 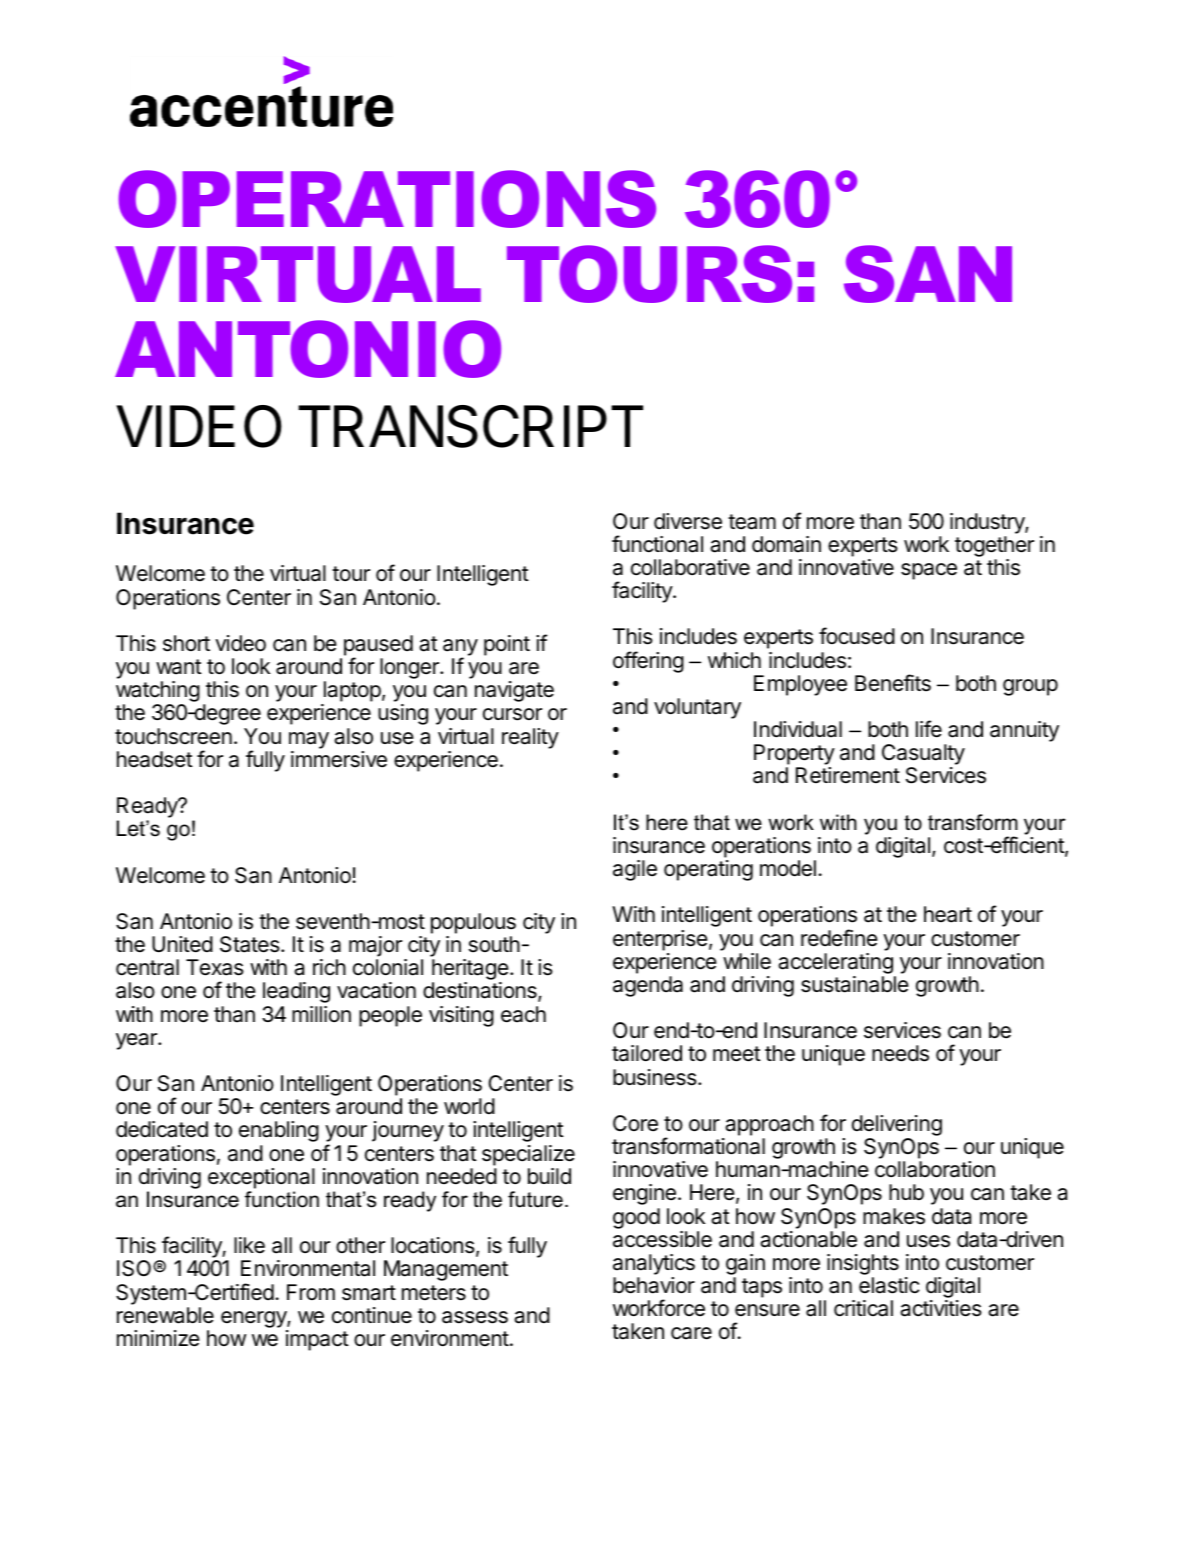 What do you see at coordinates (186, 643) in the screenshot?
I see `short` at bounding box center [186, 643].
